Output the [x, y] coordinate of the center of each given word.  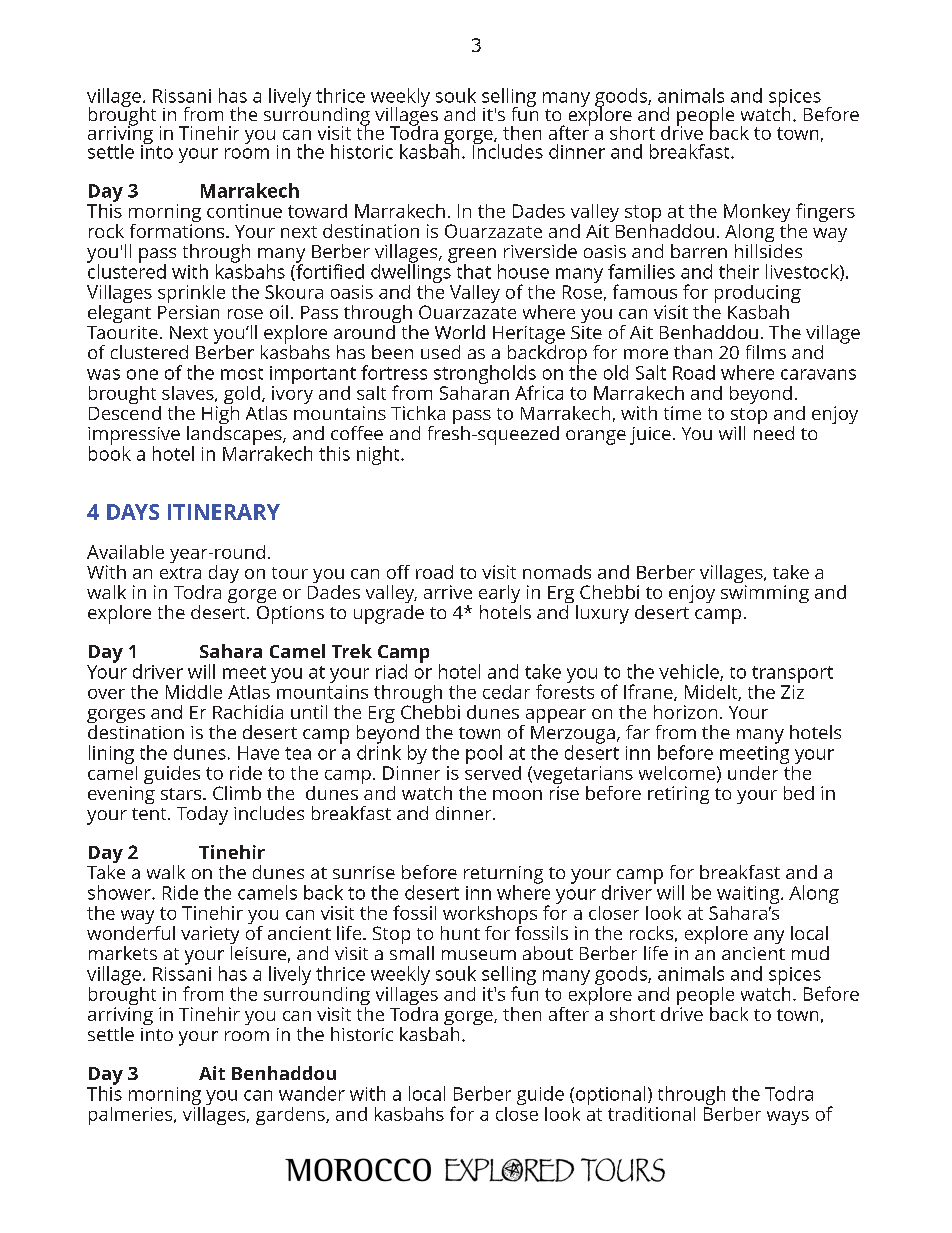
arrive [448, 592]
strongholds [485, 376]
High [220, 415]
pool [484, 754]
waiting [748, 896]
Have [258, 753]
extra [180, 573]
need [774, 431]
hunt [460, 933]
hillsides [768, 249]
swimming [765, 594]
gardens [291, 1116]
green [472, 256]
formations [178, 229]
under [753, 773]
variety [210, 936]
